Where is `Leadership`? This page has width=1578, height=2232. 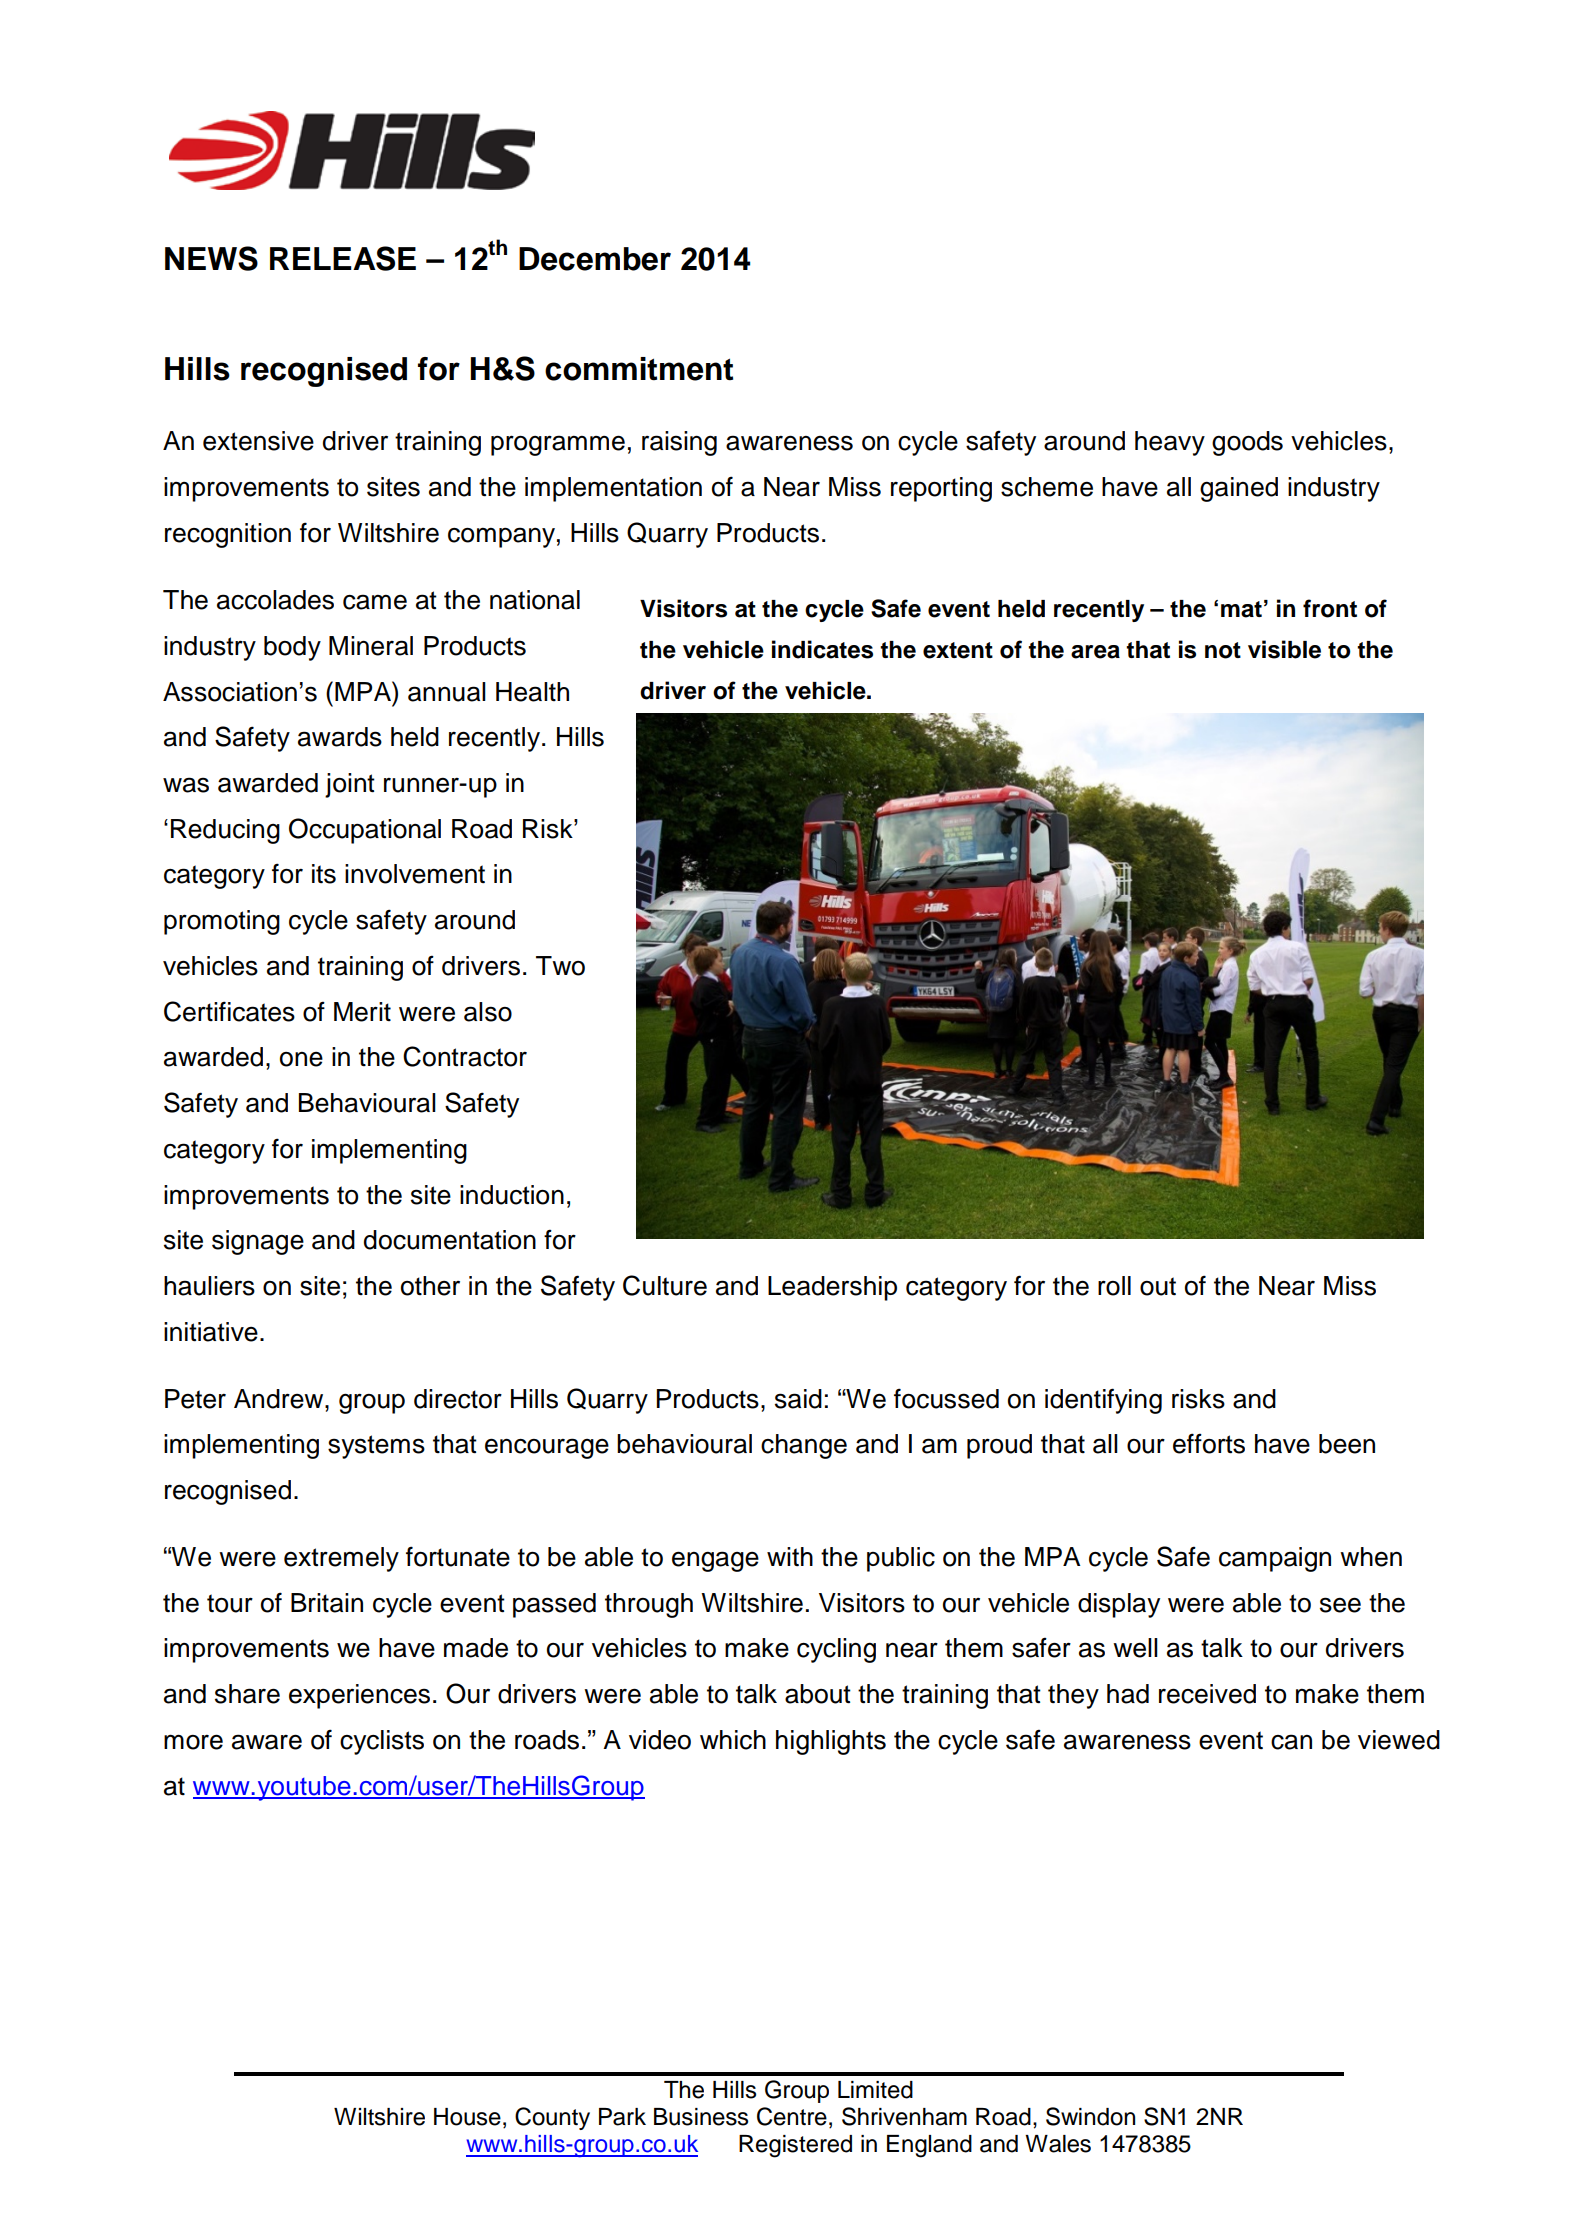
Leadership is located at coordinates (832, 1288).
